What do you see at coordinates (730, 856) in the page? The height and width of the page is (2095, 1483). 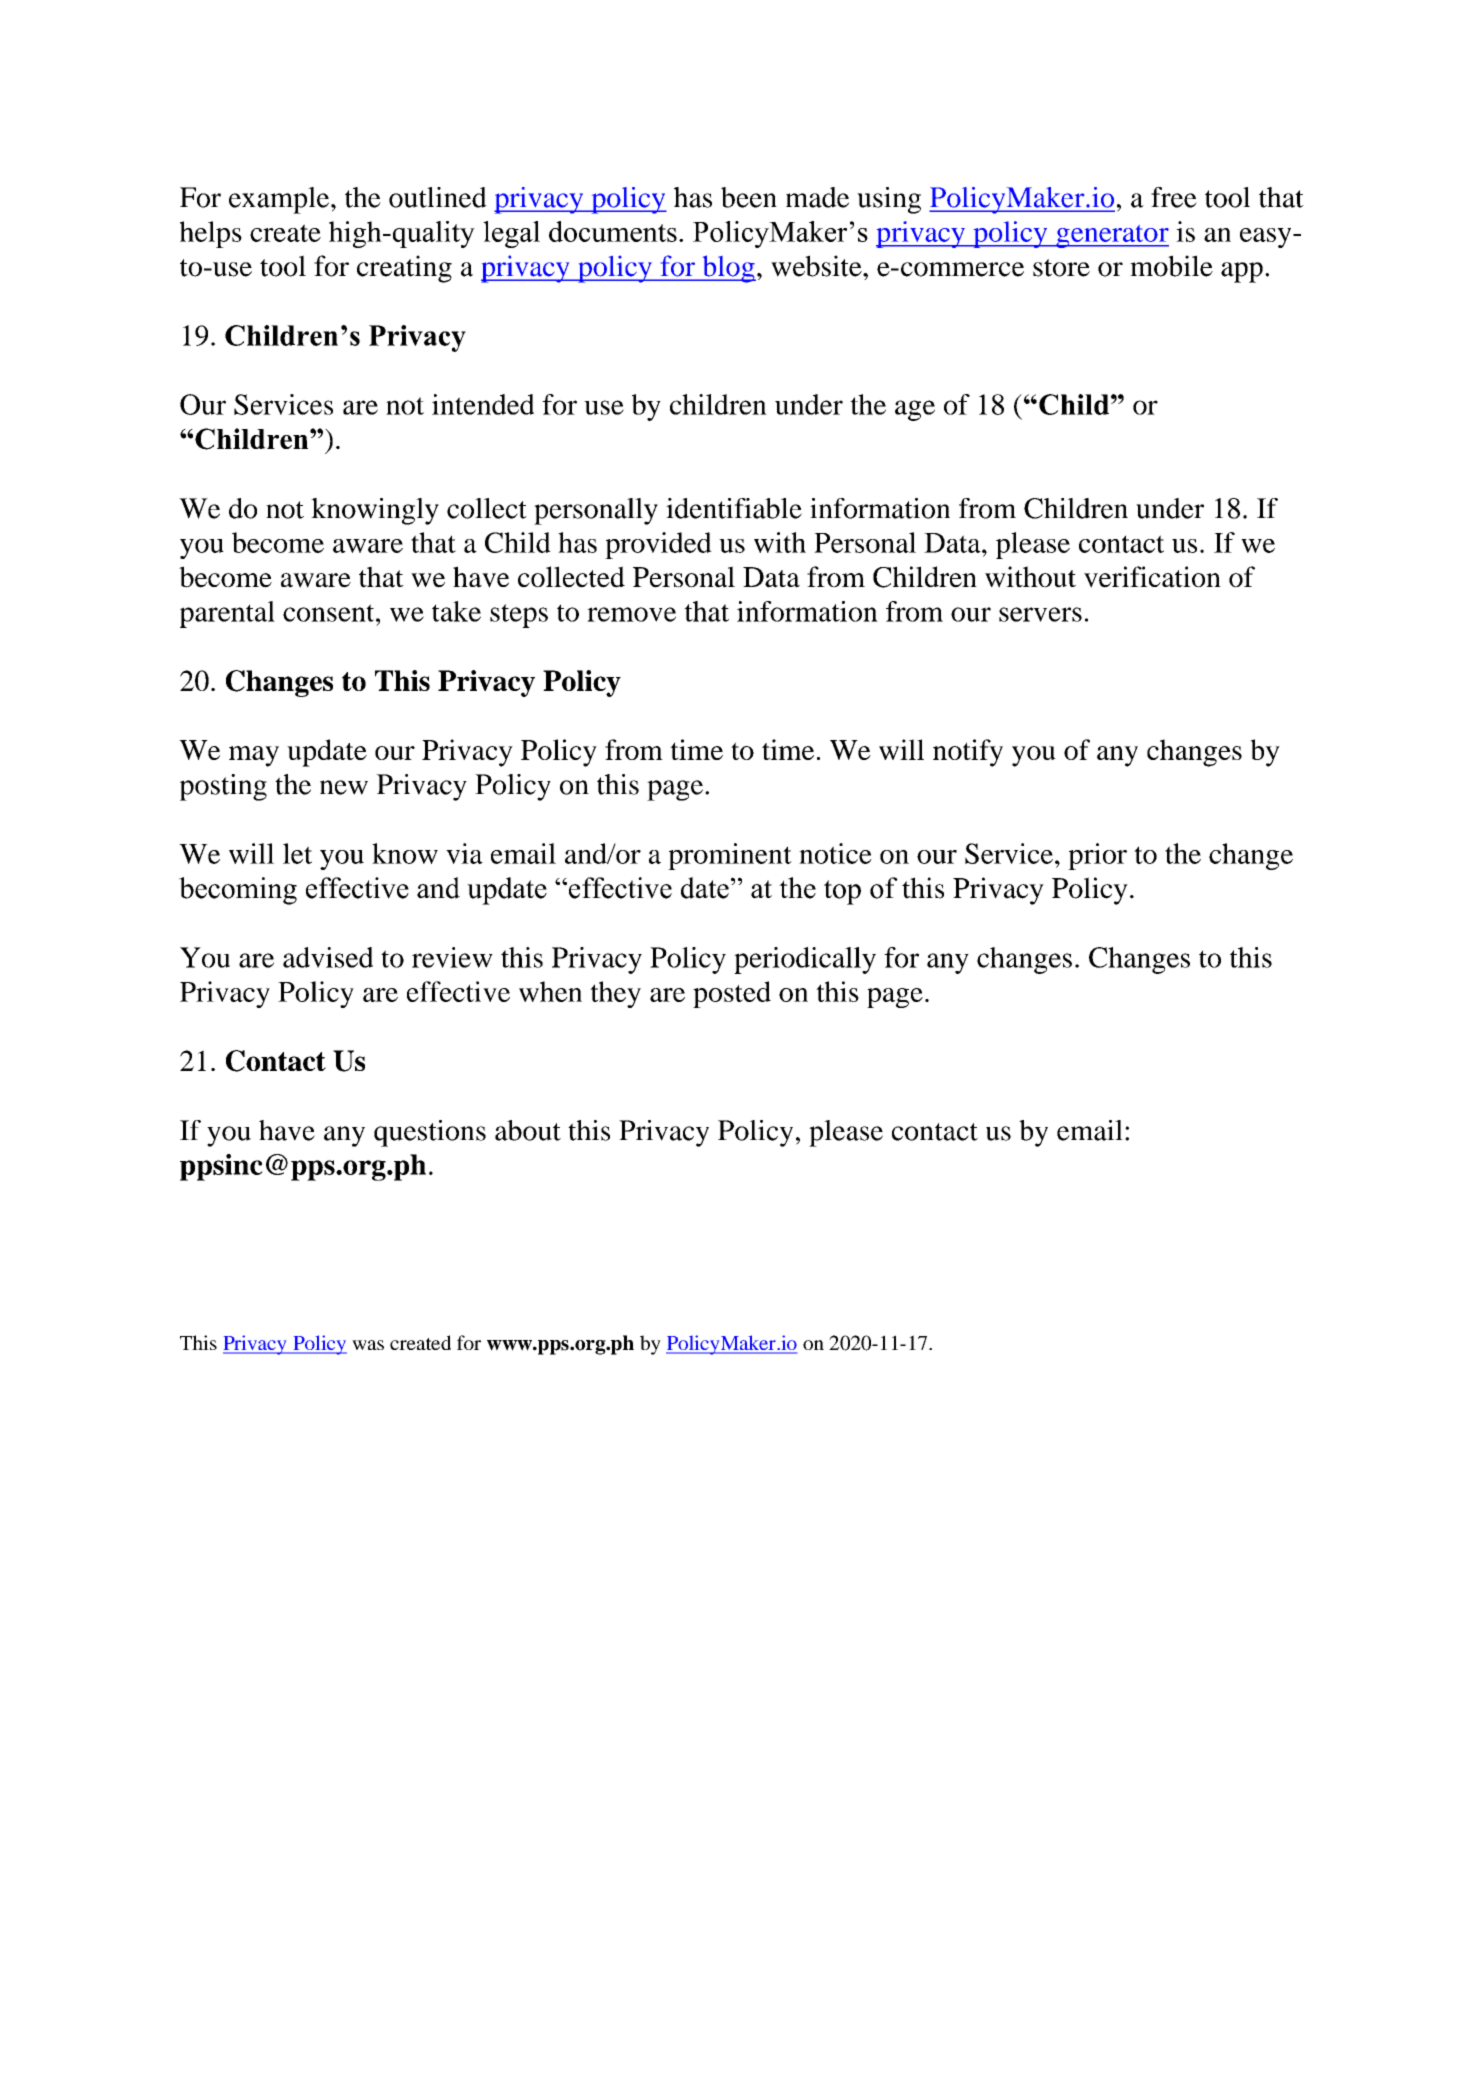 I see `prominent` at bounding box center [730, 856].
